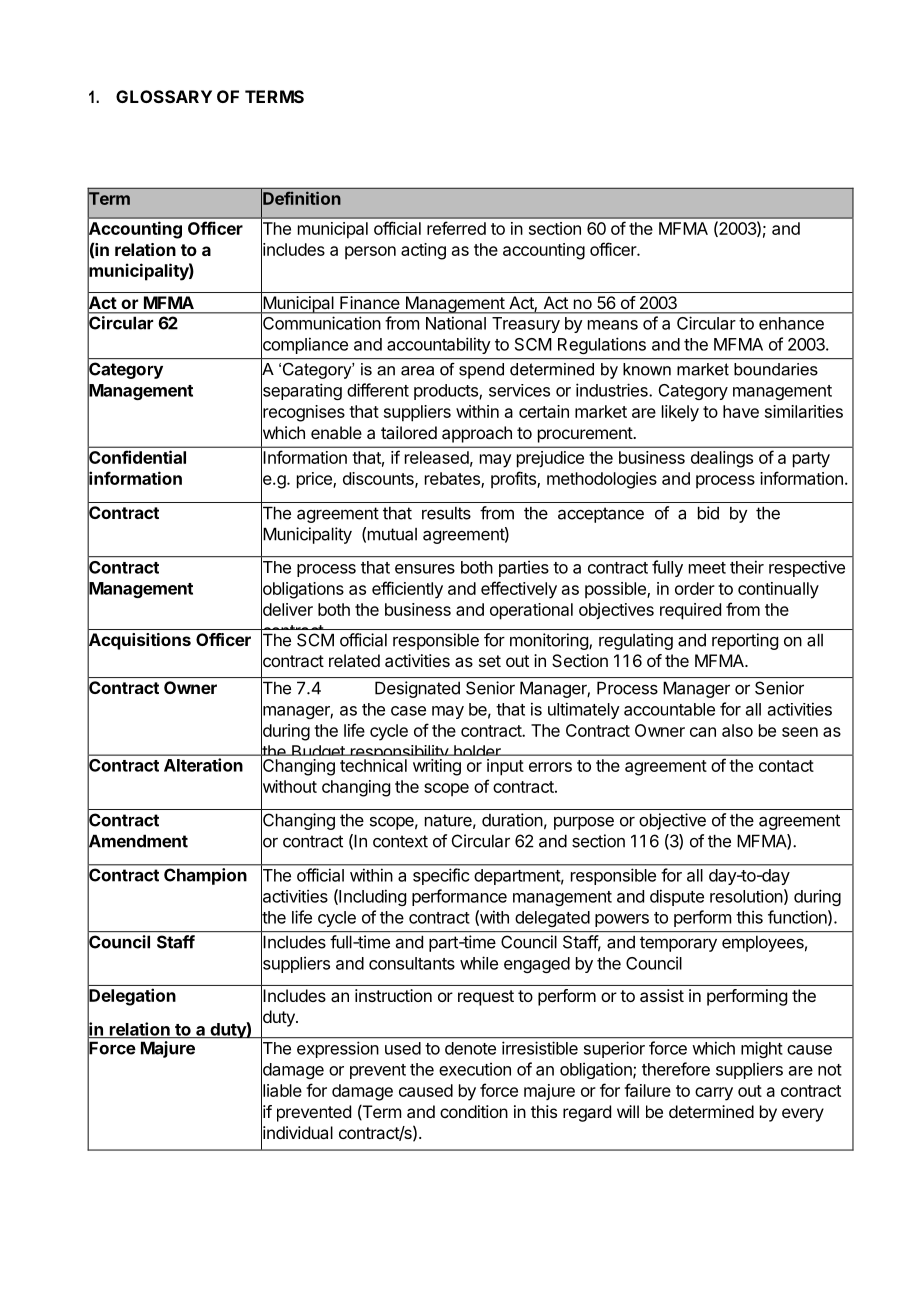 Image resolution: width=924 pixels, height=1307 pixels. What do you see at coordinates (475, 1069) in the document?
I see `execution` at bounding box center [475, 1069].
